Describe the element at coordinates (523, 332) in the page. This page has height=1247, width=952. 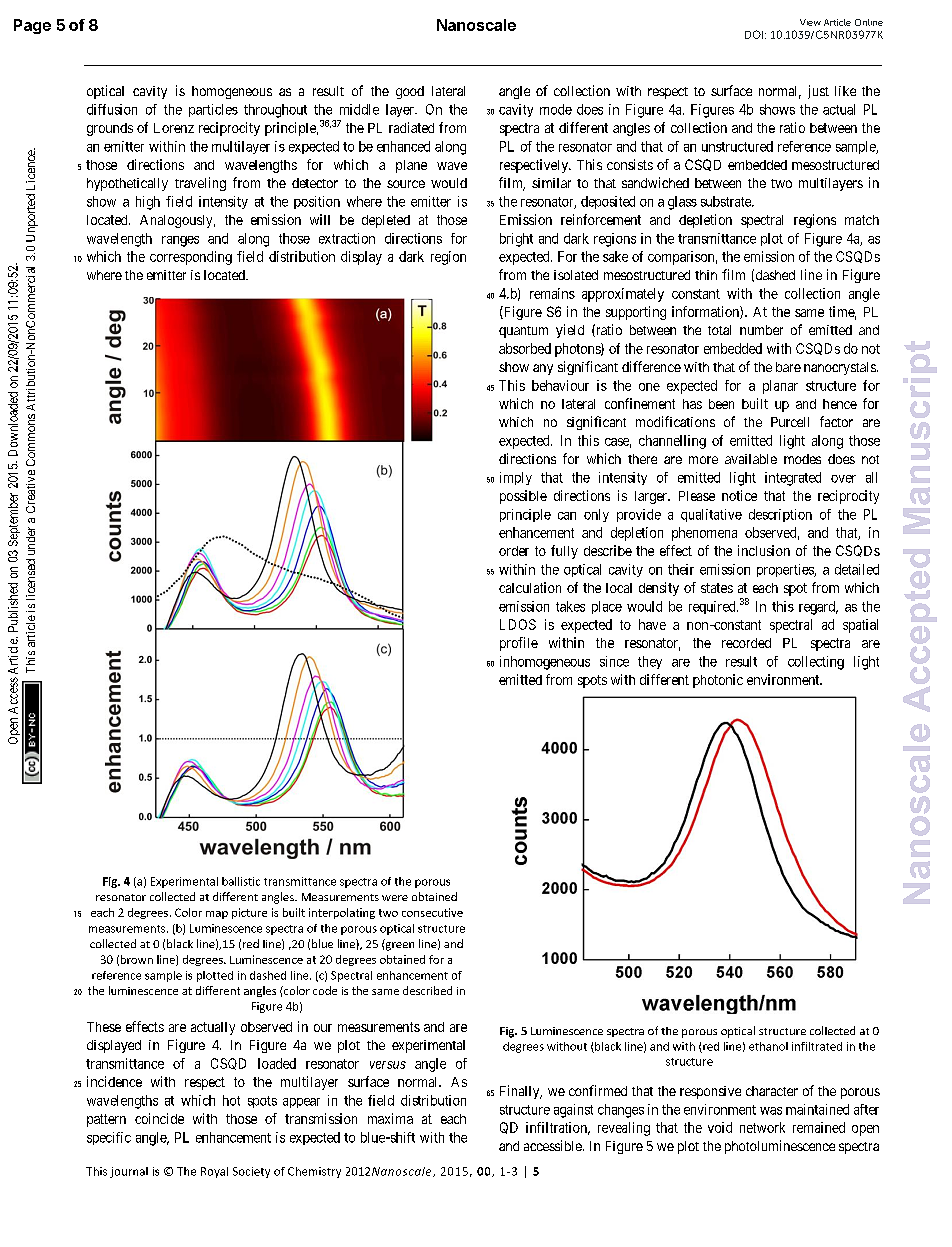
I see `quantum` at that location.
